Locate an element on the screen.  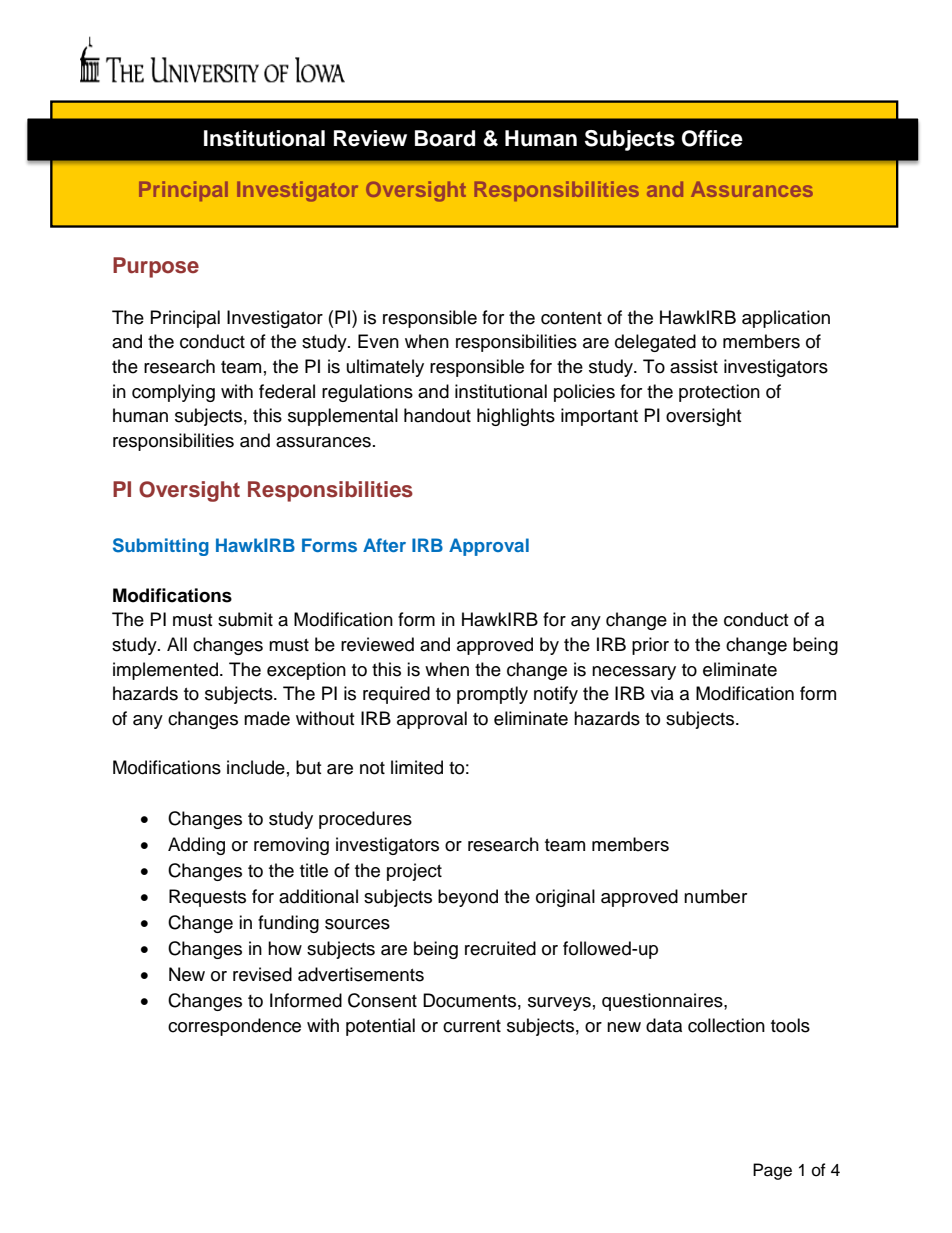
Board is located at coordinates (445, 138).
